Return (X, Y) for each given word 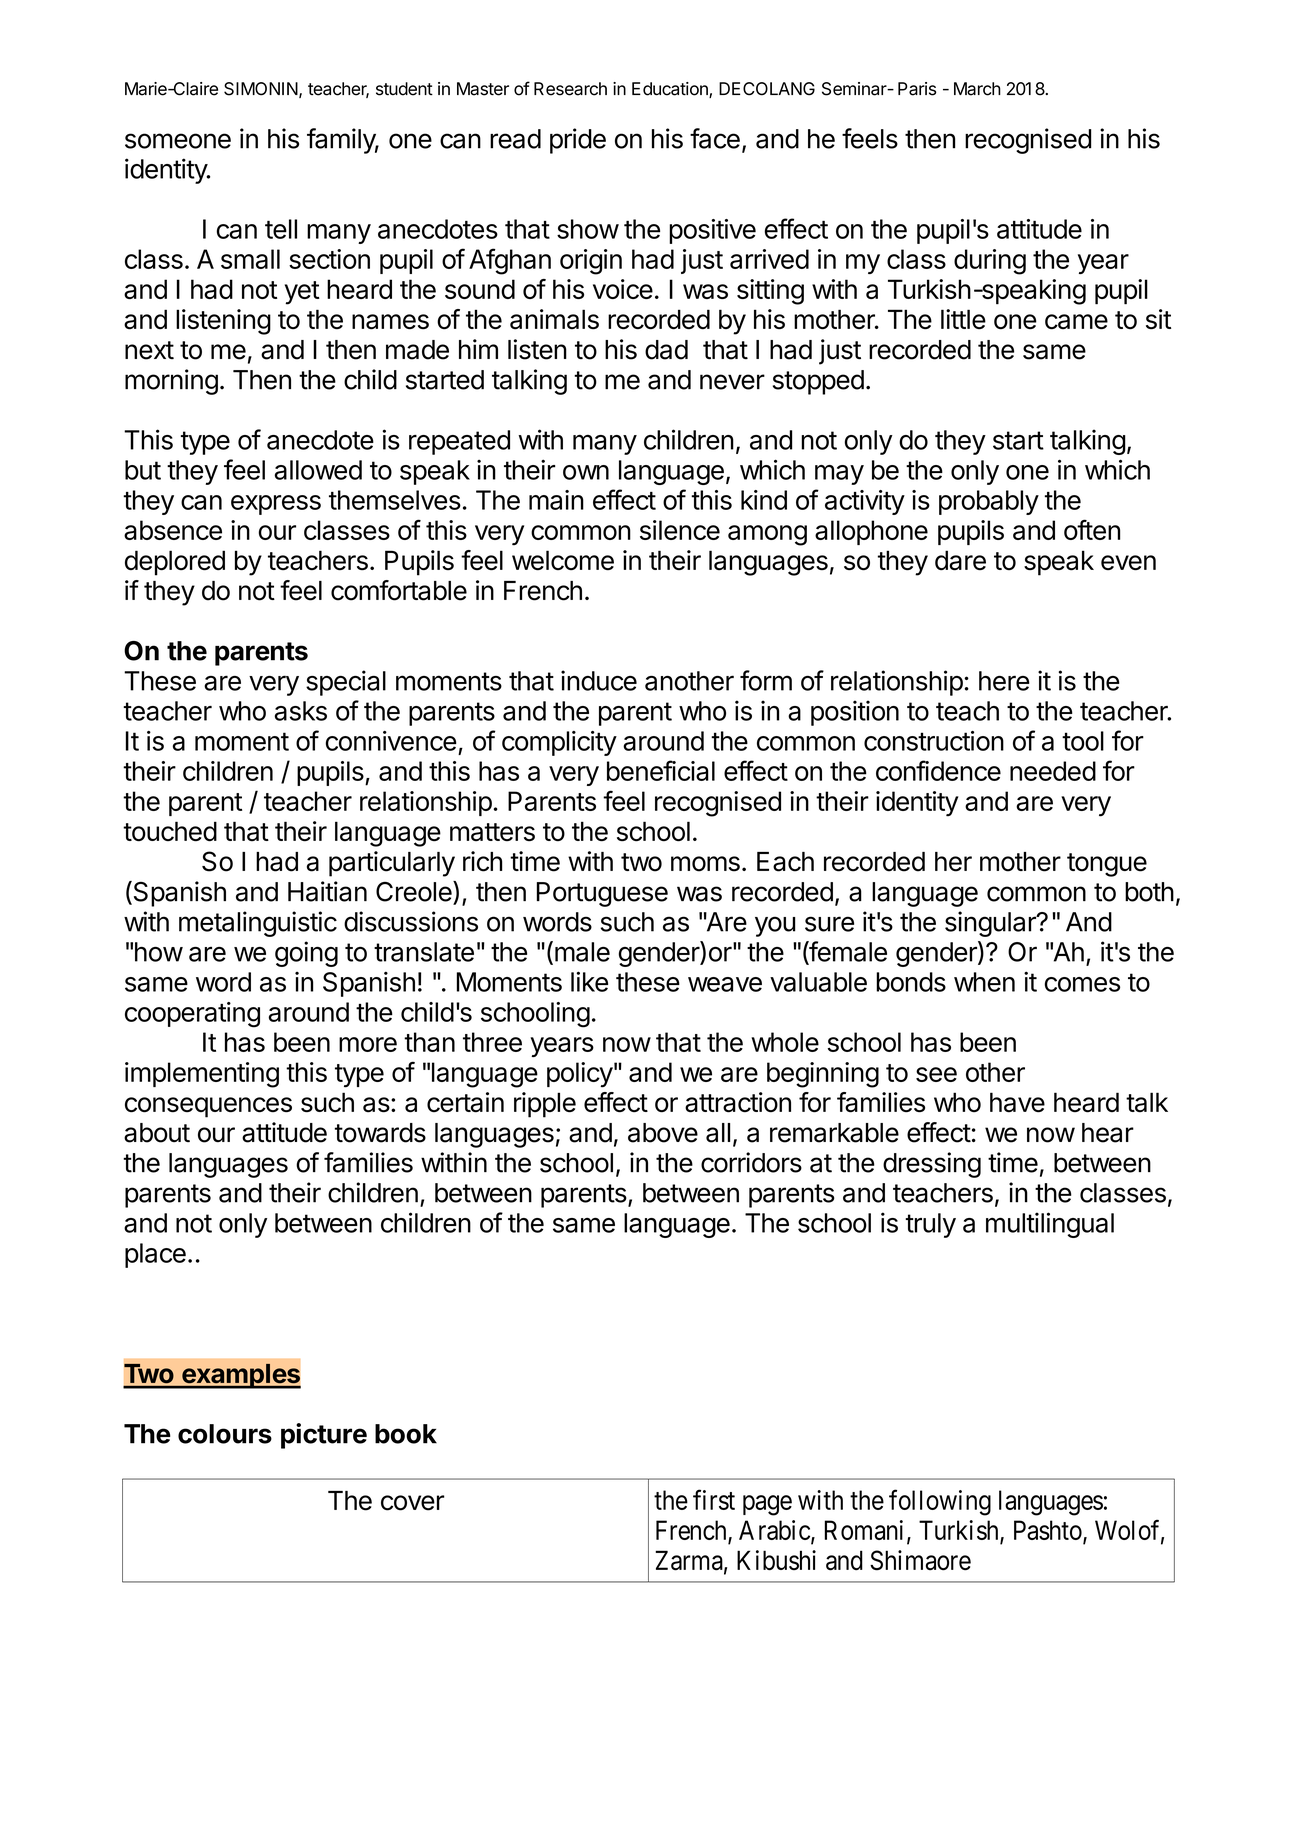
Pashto (1049, 1531)
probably (989, 502)
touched (170, 831)
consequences (208, 1107)
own (586, 472)
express (276, 505)
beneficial (661, 770)
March (977, 89)
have (1017, 1102)
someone (178, 141)
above (663, 1133)
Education (671, 90)
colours (225, 1434)
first (714, 1499)
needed (1053, 771)
